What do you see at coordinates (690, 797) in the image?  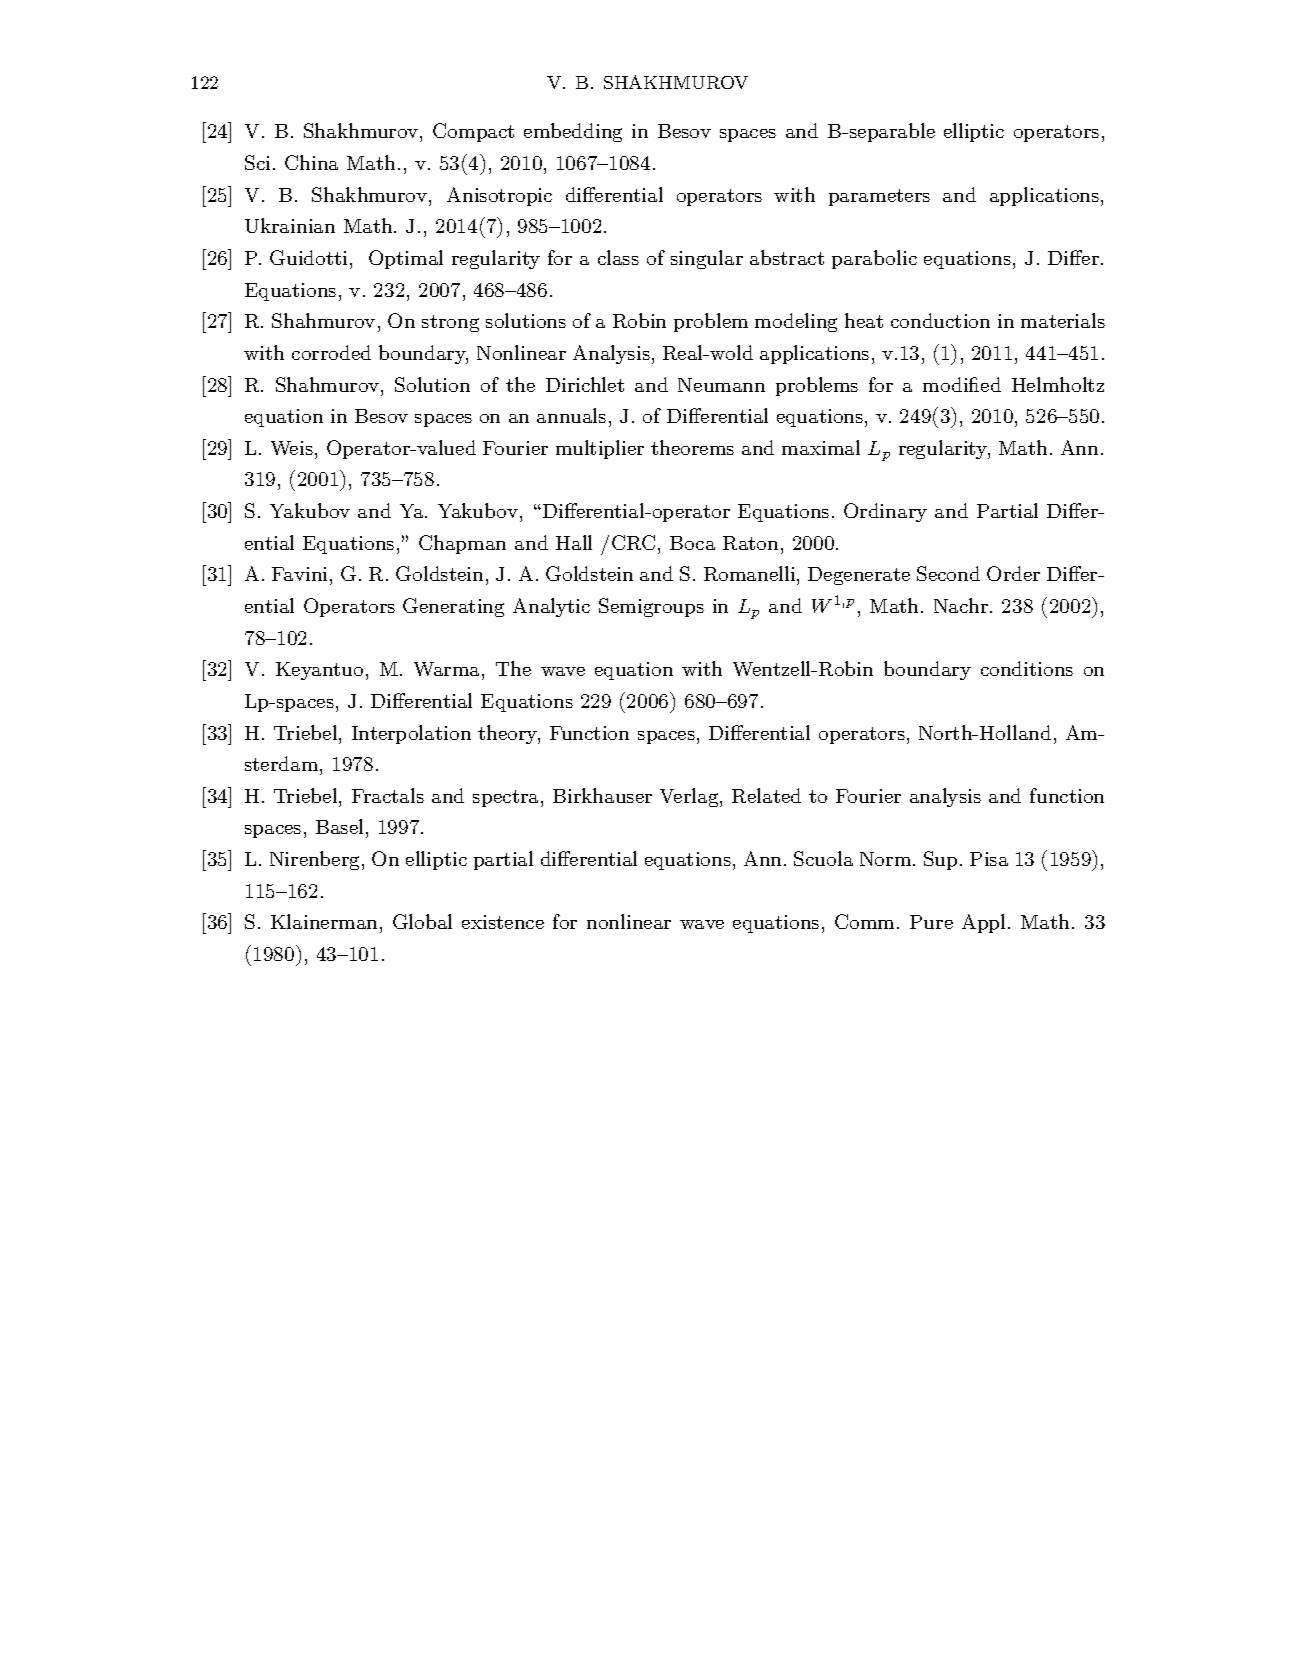 I see `Verlag` at bounding box center [690, 797].
